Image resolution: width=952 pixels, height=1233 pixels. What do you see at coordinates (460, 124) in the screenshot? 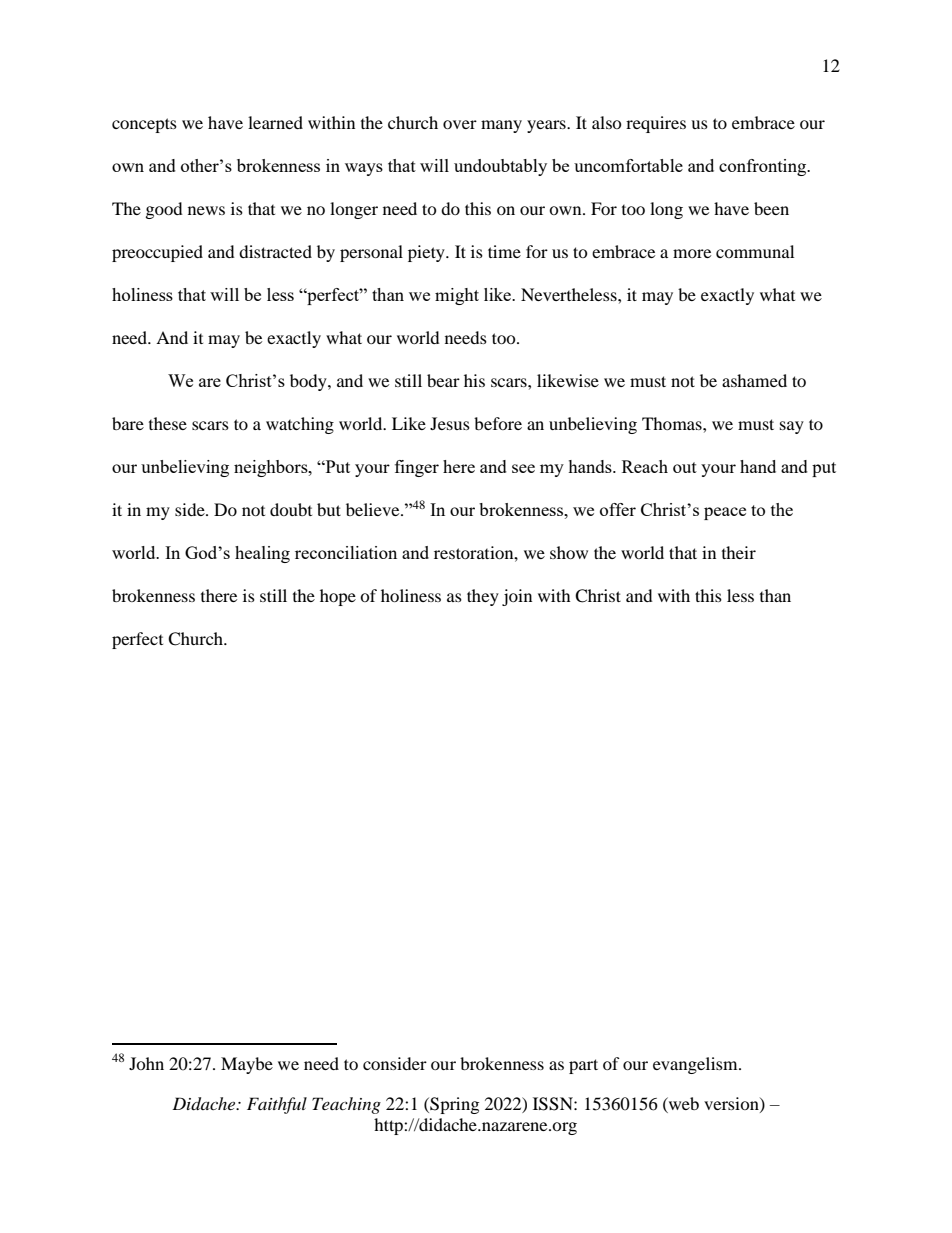
I see `over` at bounding box center [460, 124].
